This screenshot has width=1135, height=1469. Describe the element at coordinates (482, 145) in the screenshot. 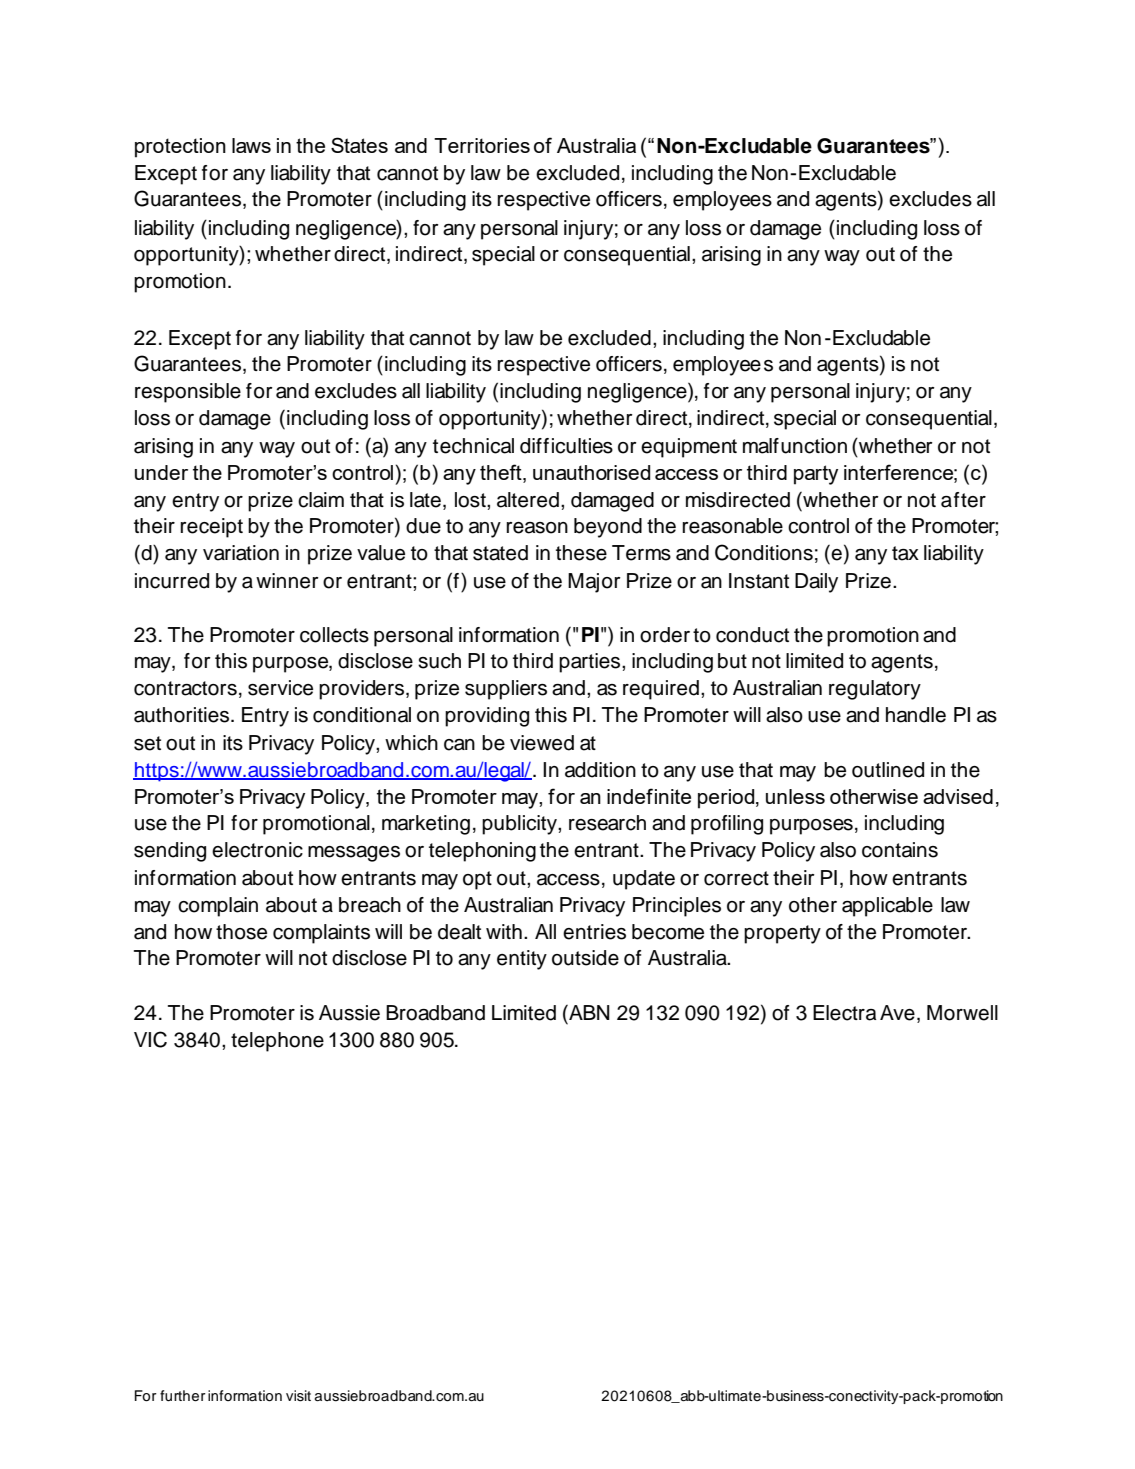

I see `Territories` at that location.
